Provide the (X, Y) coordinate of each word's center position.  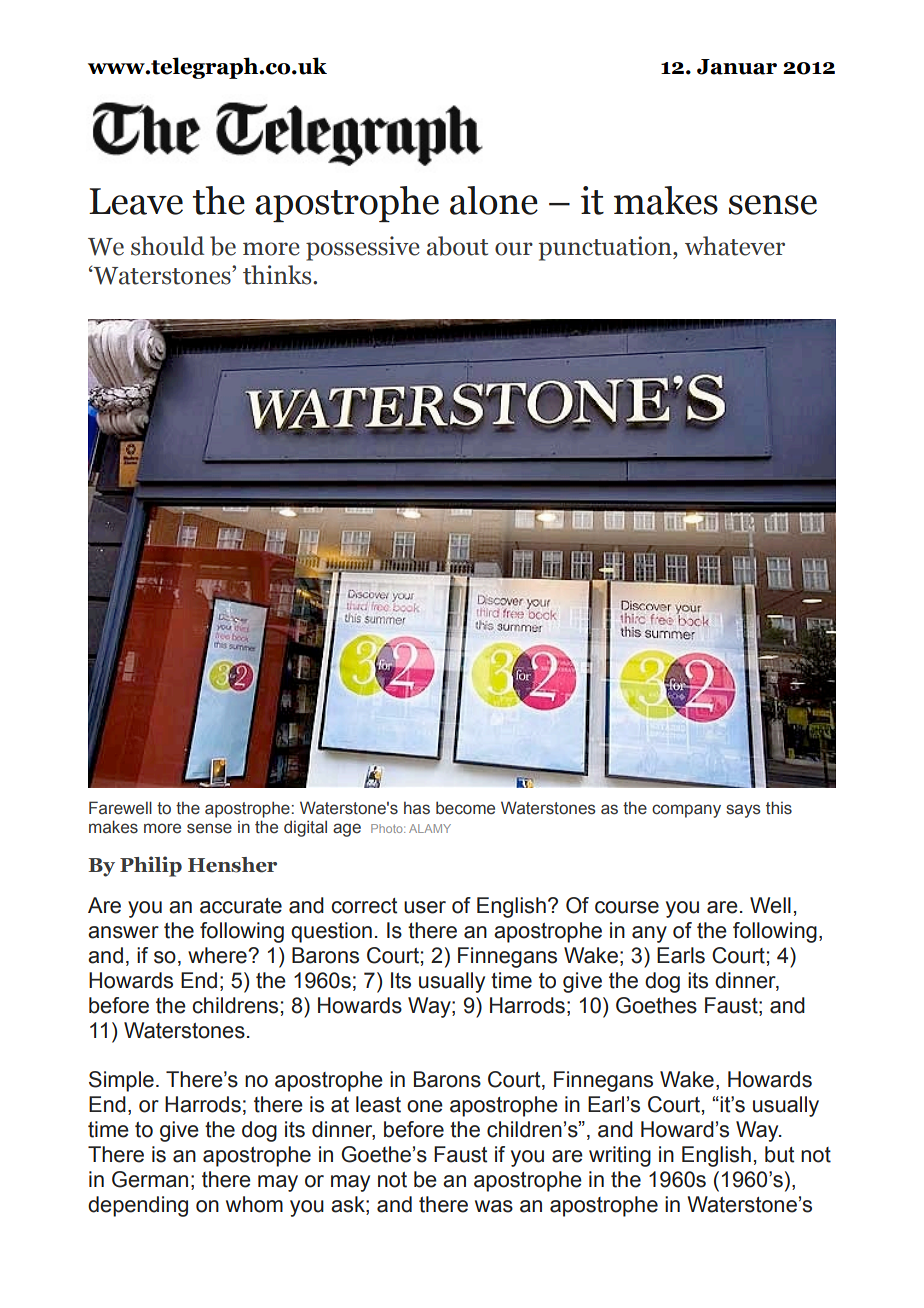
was (494, 1206)
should (167, 246)
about (457, 246)
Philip (151, 866)
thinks (278, 275)
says (743, 811)
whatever (735, 246)
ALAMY (430, 828)
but (779, 1154)
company (686, 811)
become (465, 808)
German (150, 1179)
